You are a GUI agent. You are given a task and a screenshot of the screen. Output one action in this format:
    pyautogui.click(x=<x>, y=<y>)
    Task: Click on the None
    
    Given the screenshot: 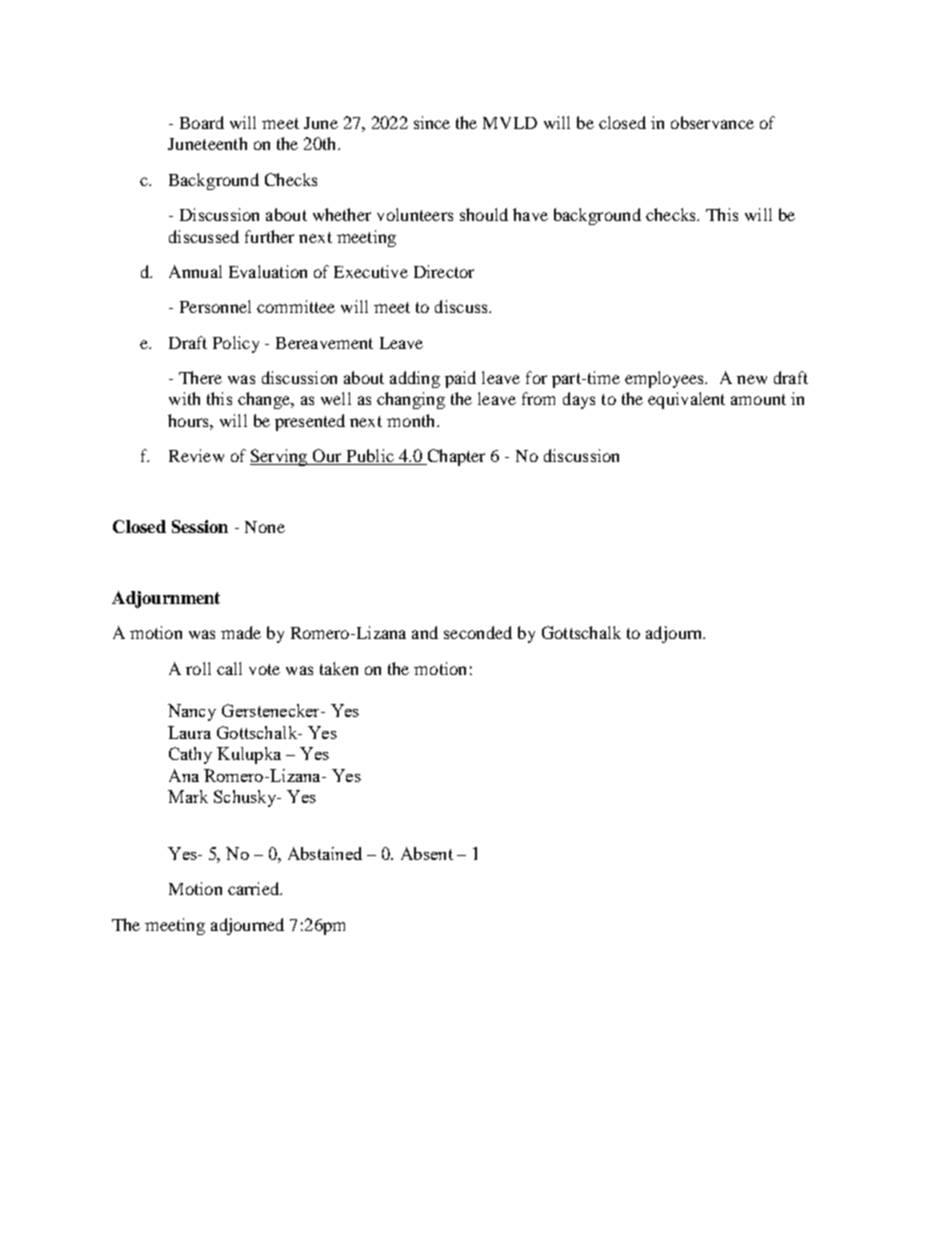 What is the action you would take?
    pyautogui.click(x=265, y=527)
